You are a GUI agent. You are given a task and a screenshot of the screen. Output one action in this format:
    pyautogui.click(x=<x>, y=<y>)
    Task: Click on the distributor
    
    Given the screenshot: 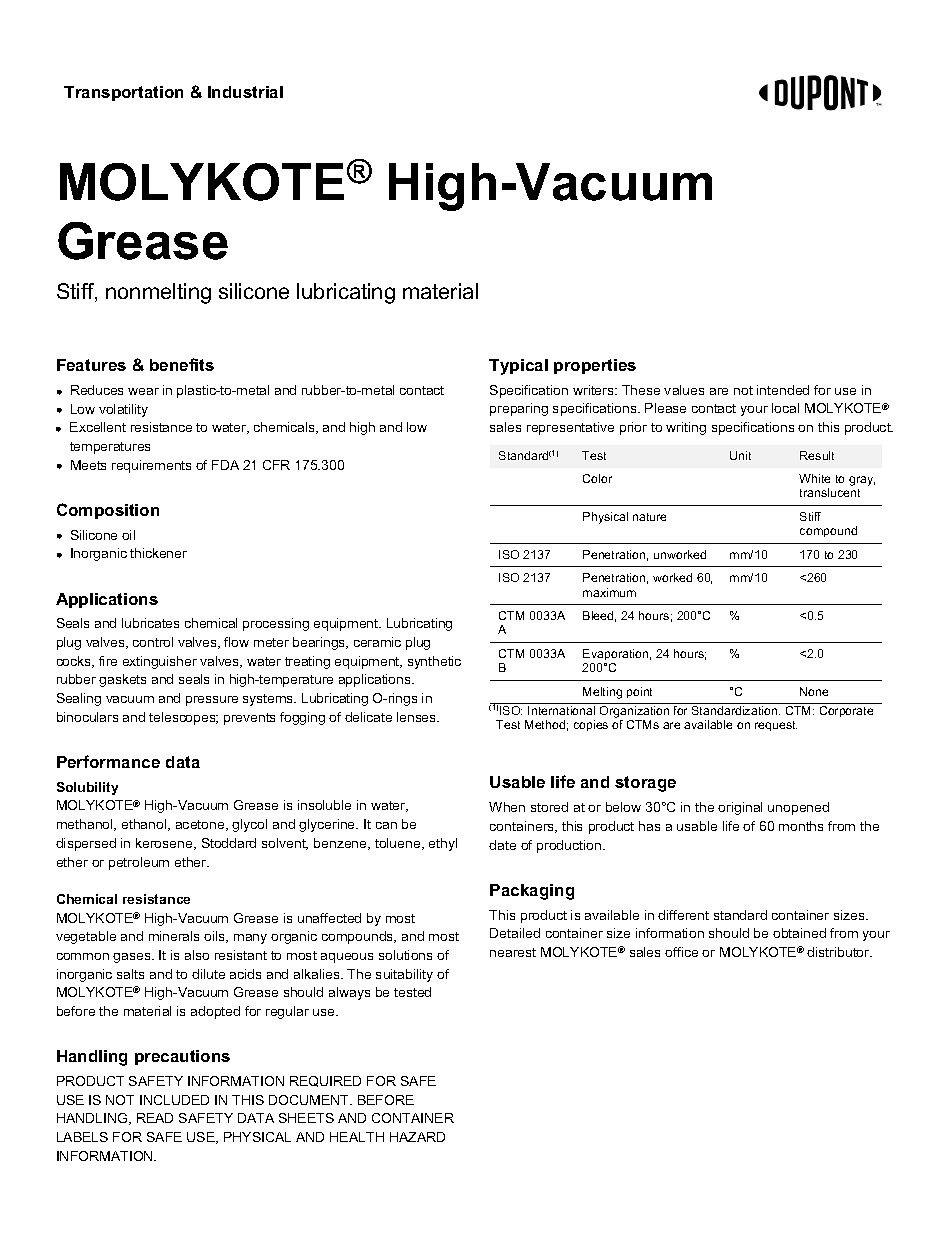 What is the action you would take?
    pyautogui.click(x=839, y=952)
